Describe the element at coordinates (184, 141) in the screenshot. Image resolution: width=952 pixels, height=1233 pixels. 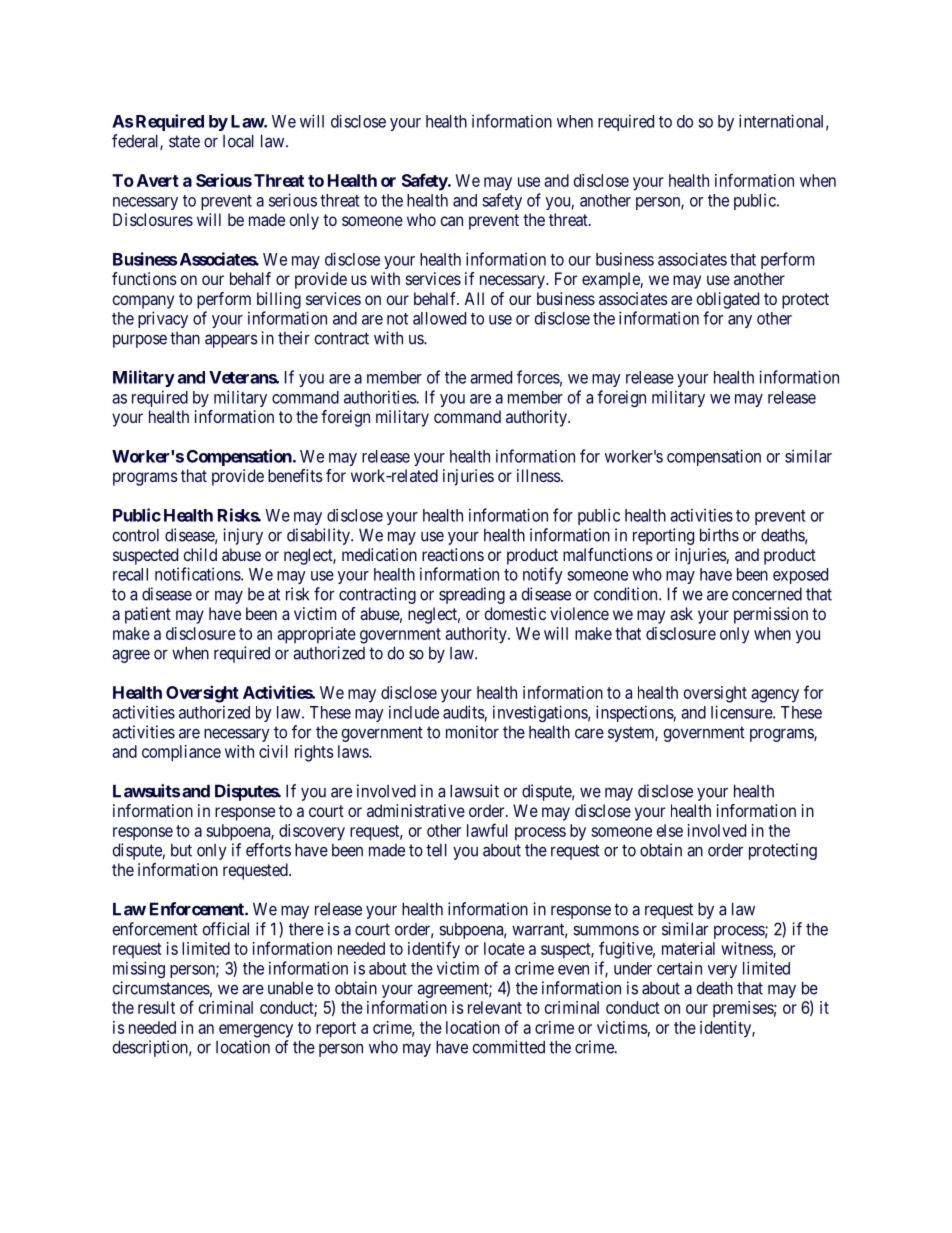
I see `state` at that location.
